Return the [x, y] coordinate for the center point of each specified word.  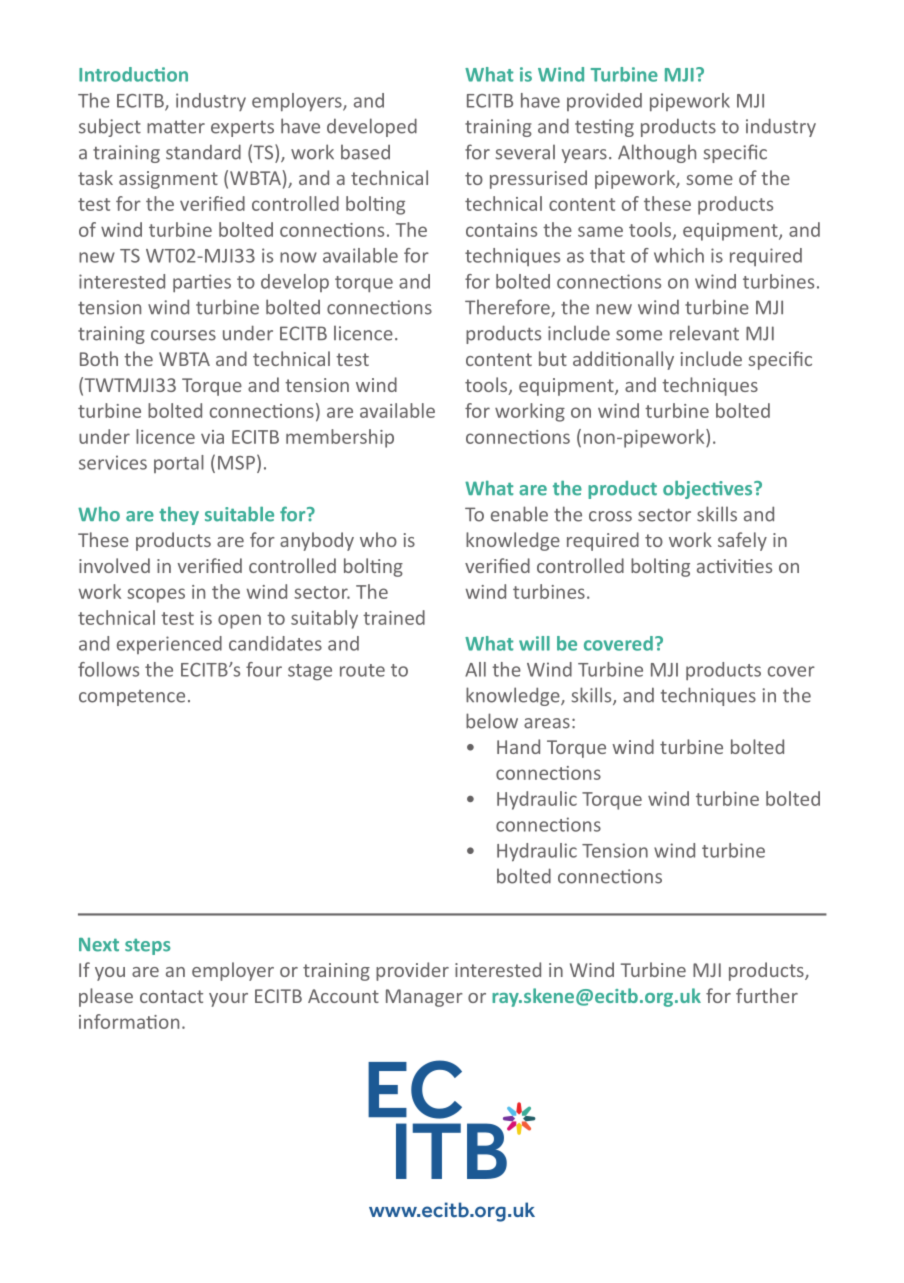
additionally [623, 360]
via [212, 437]
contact [171, 996]
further [767, 995]
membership [340, 438]
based [365, 152]
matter [176, 127]
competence [132, 698]
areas [547, 723]
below [492, 721]
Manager [424, 998]
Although [657, 153]
